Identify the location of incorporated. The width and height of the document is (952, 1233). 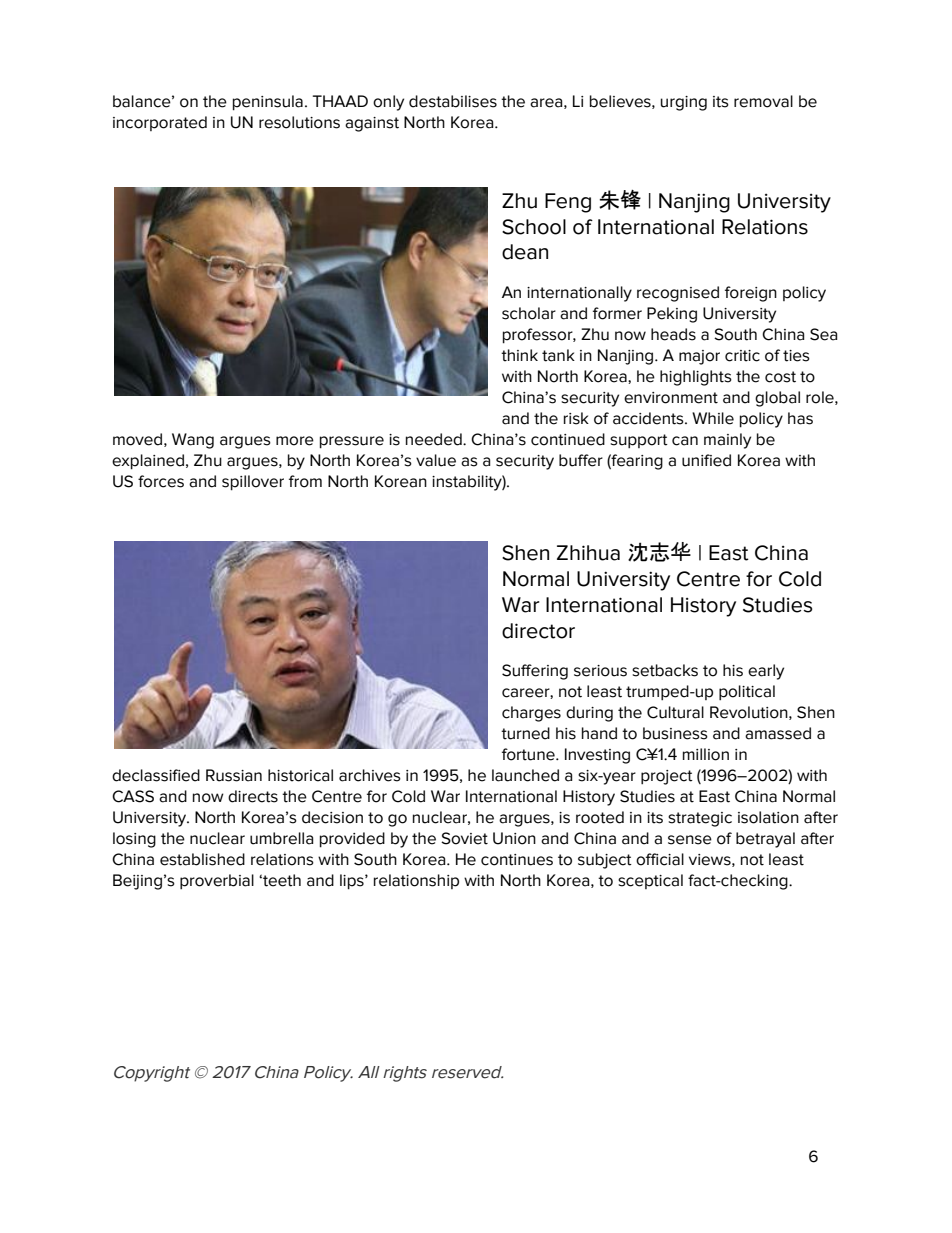
(160, 123).
